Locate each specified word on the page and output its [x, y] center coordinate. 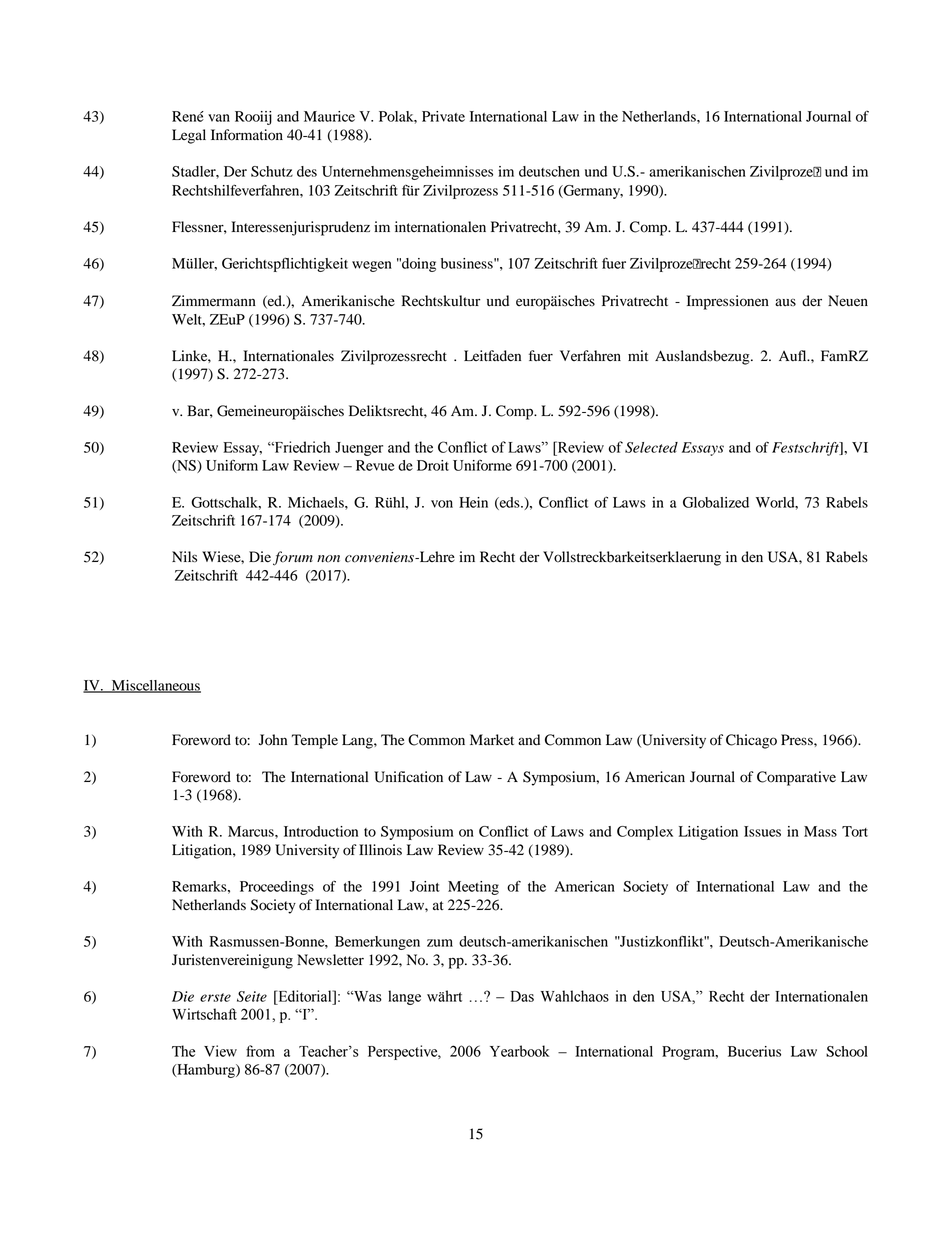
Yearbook [519, 1051]
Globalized [716, 502]
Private [443, 116]
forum [293, 558]
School [847, 1051]
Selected [651, 447]
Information [247, 135]
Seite [252, 996]
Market [492, 739]
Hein [473, 502]
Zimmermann [214, 300]
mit [638, 355]
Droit [433, 465]
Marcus [252, 831]
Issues [762, 831]
